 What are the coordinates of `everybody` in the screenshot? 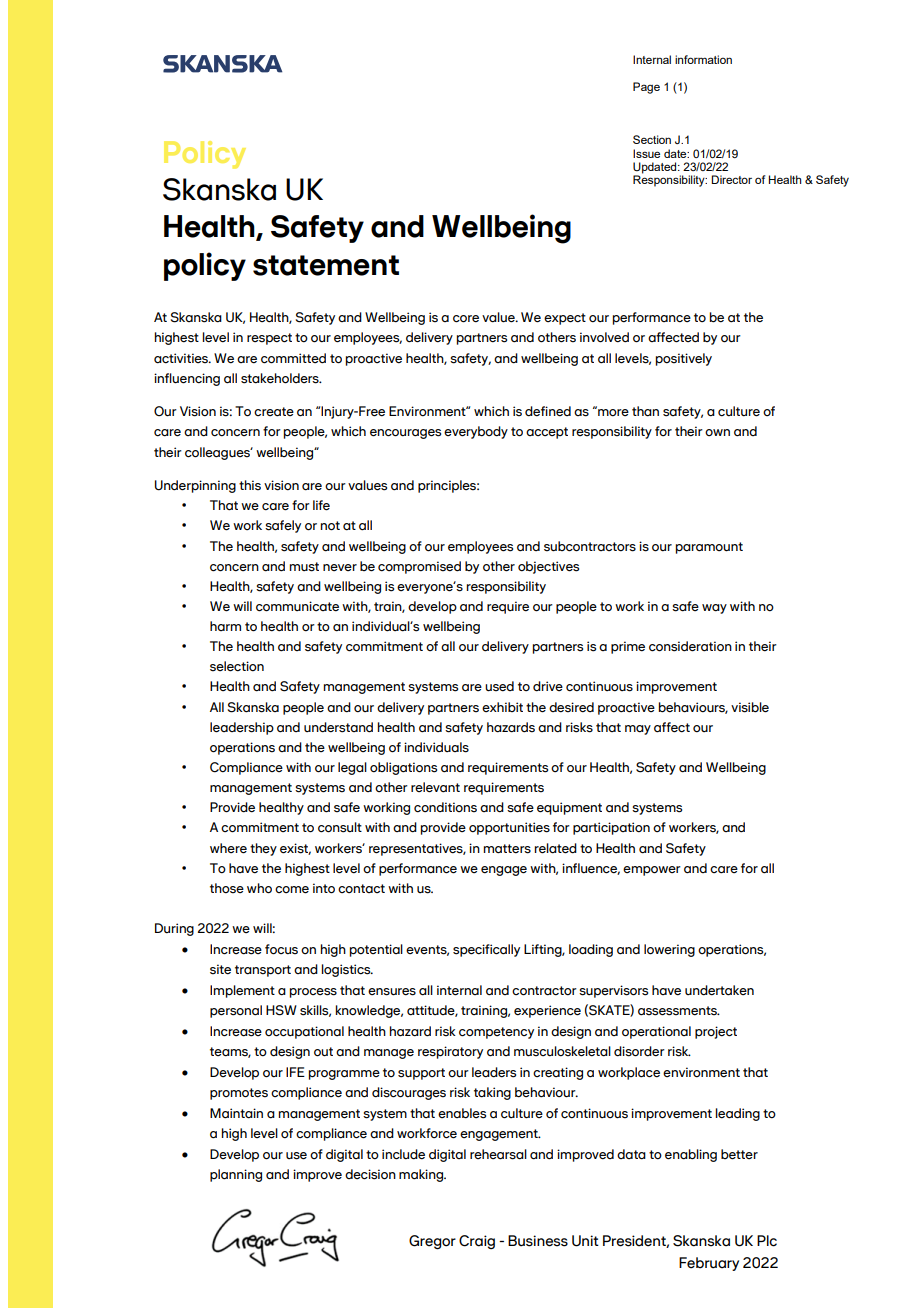 It's located at (476, 432).
